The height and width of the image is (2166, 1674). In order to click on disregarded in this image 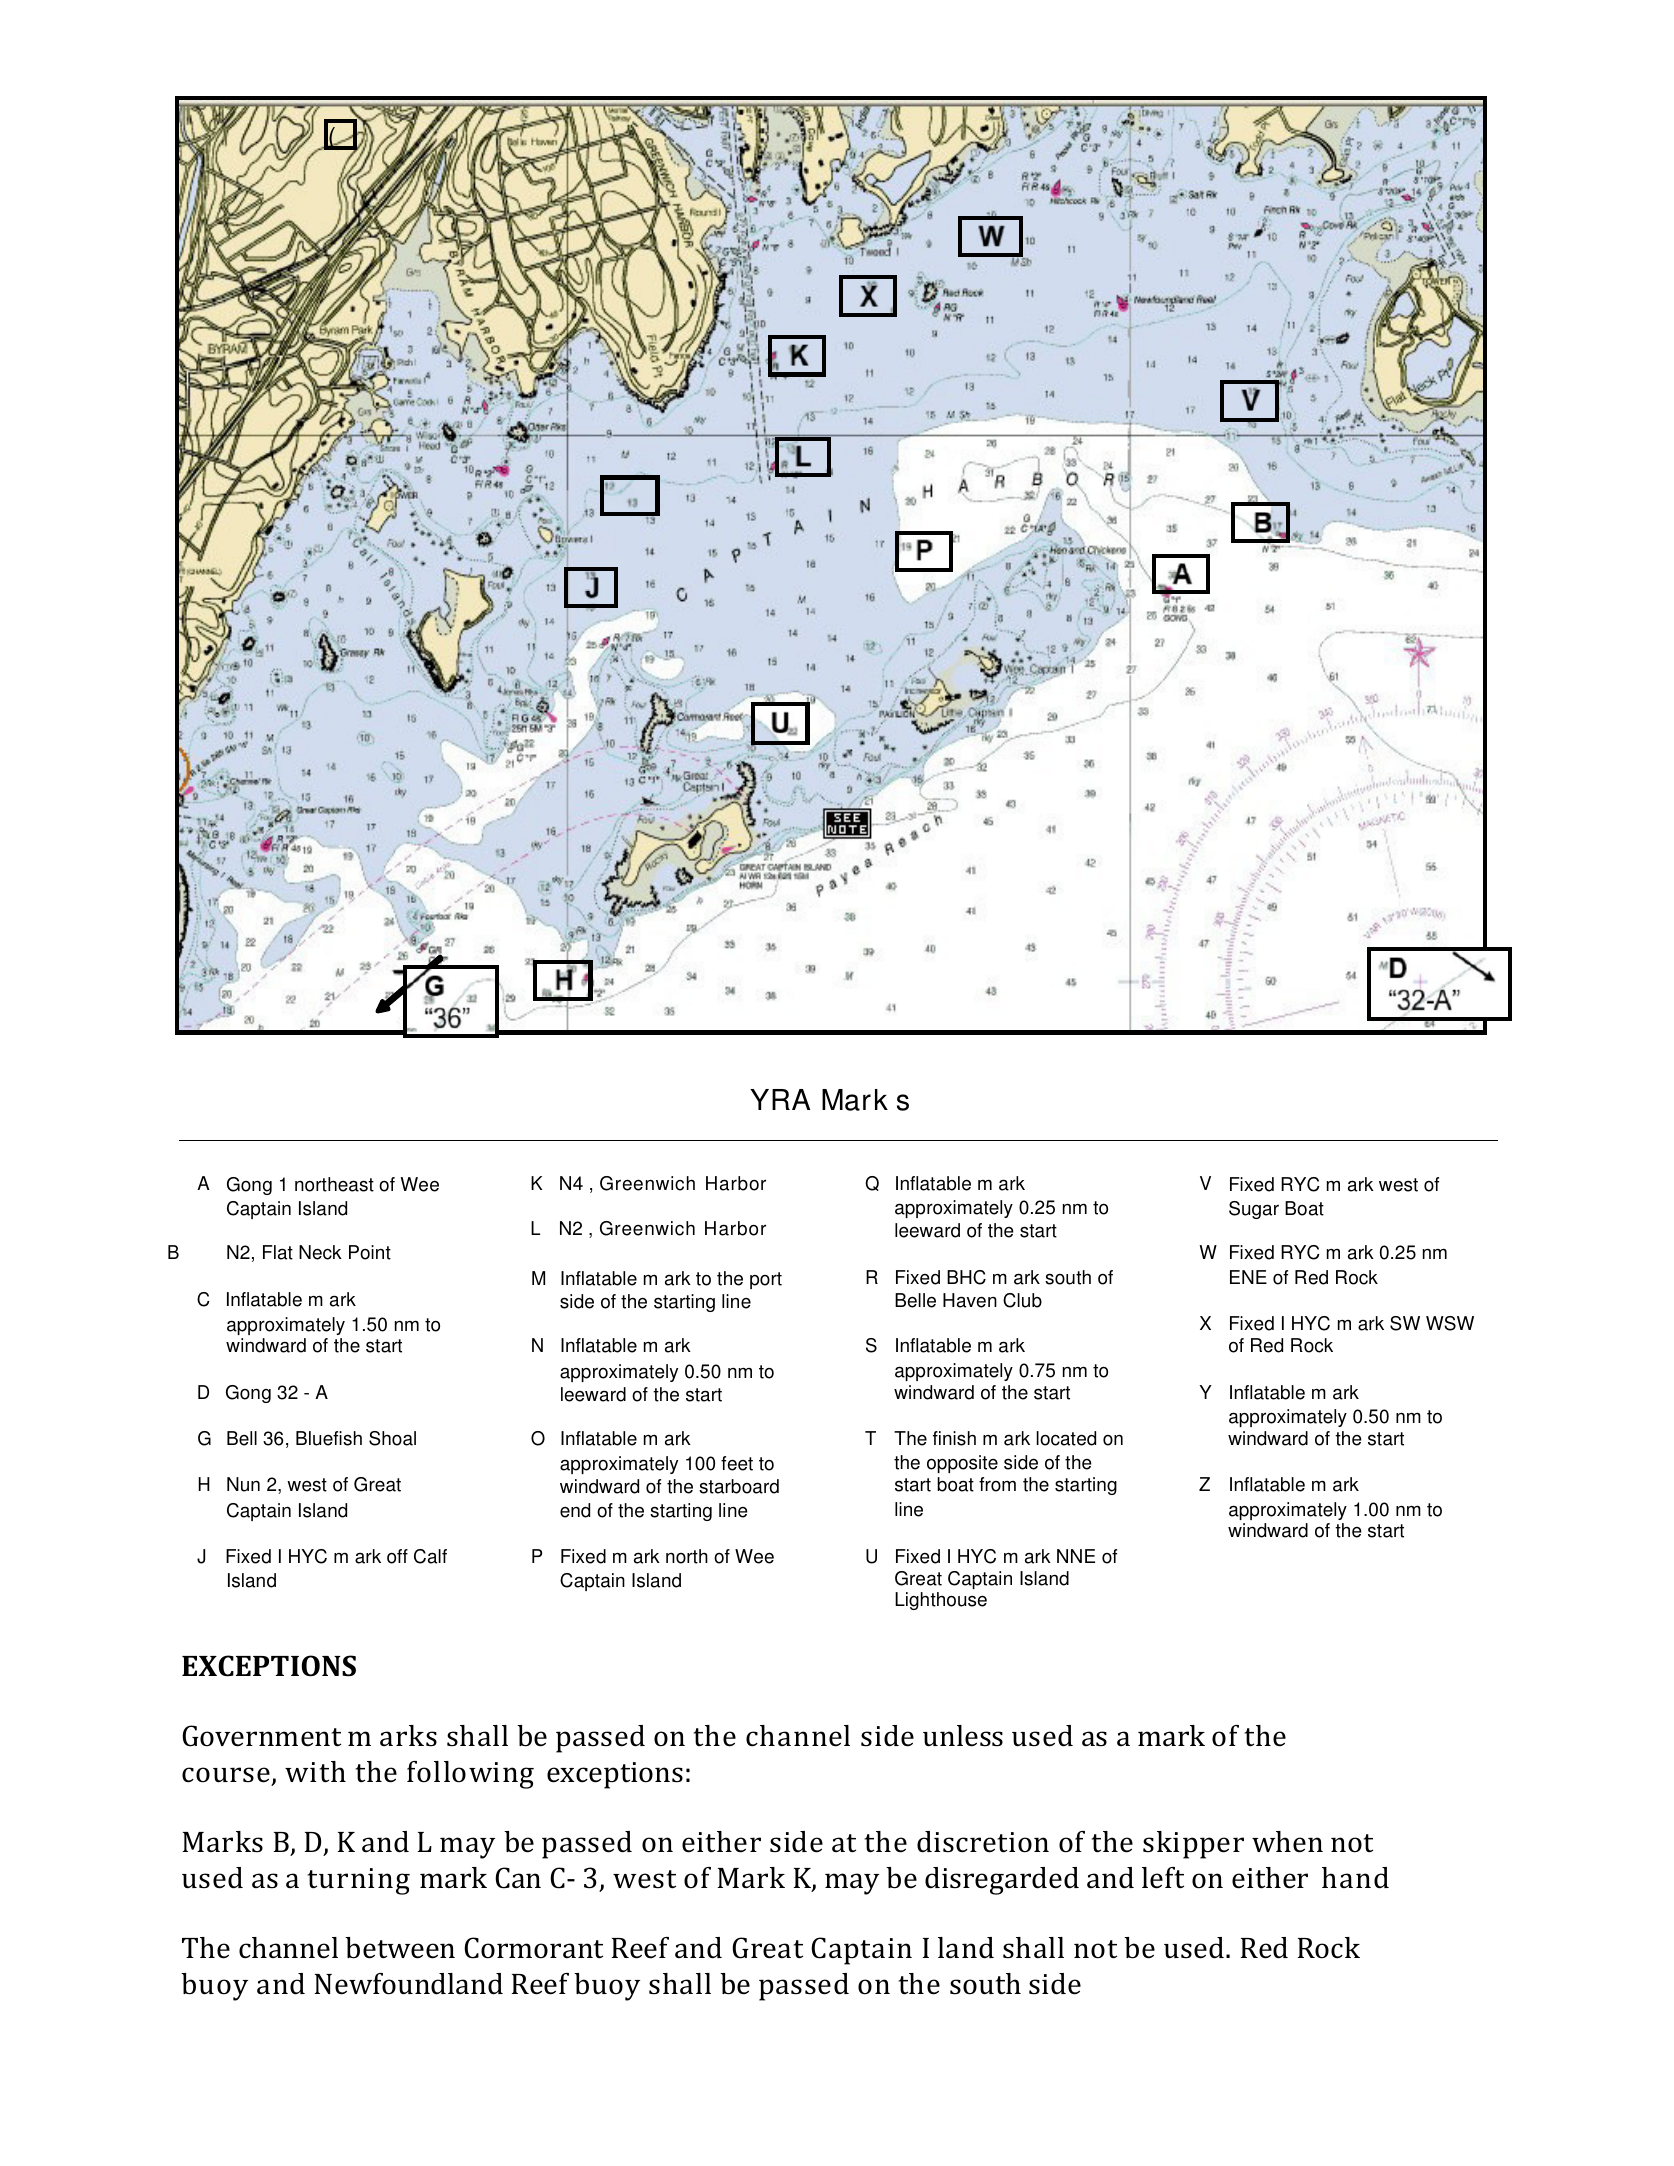, I will do `click(1002, 1881)`.
